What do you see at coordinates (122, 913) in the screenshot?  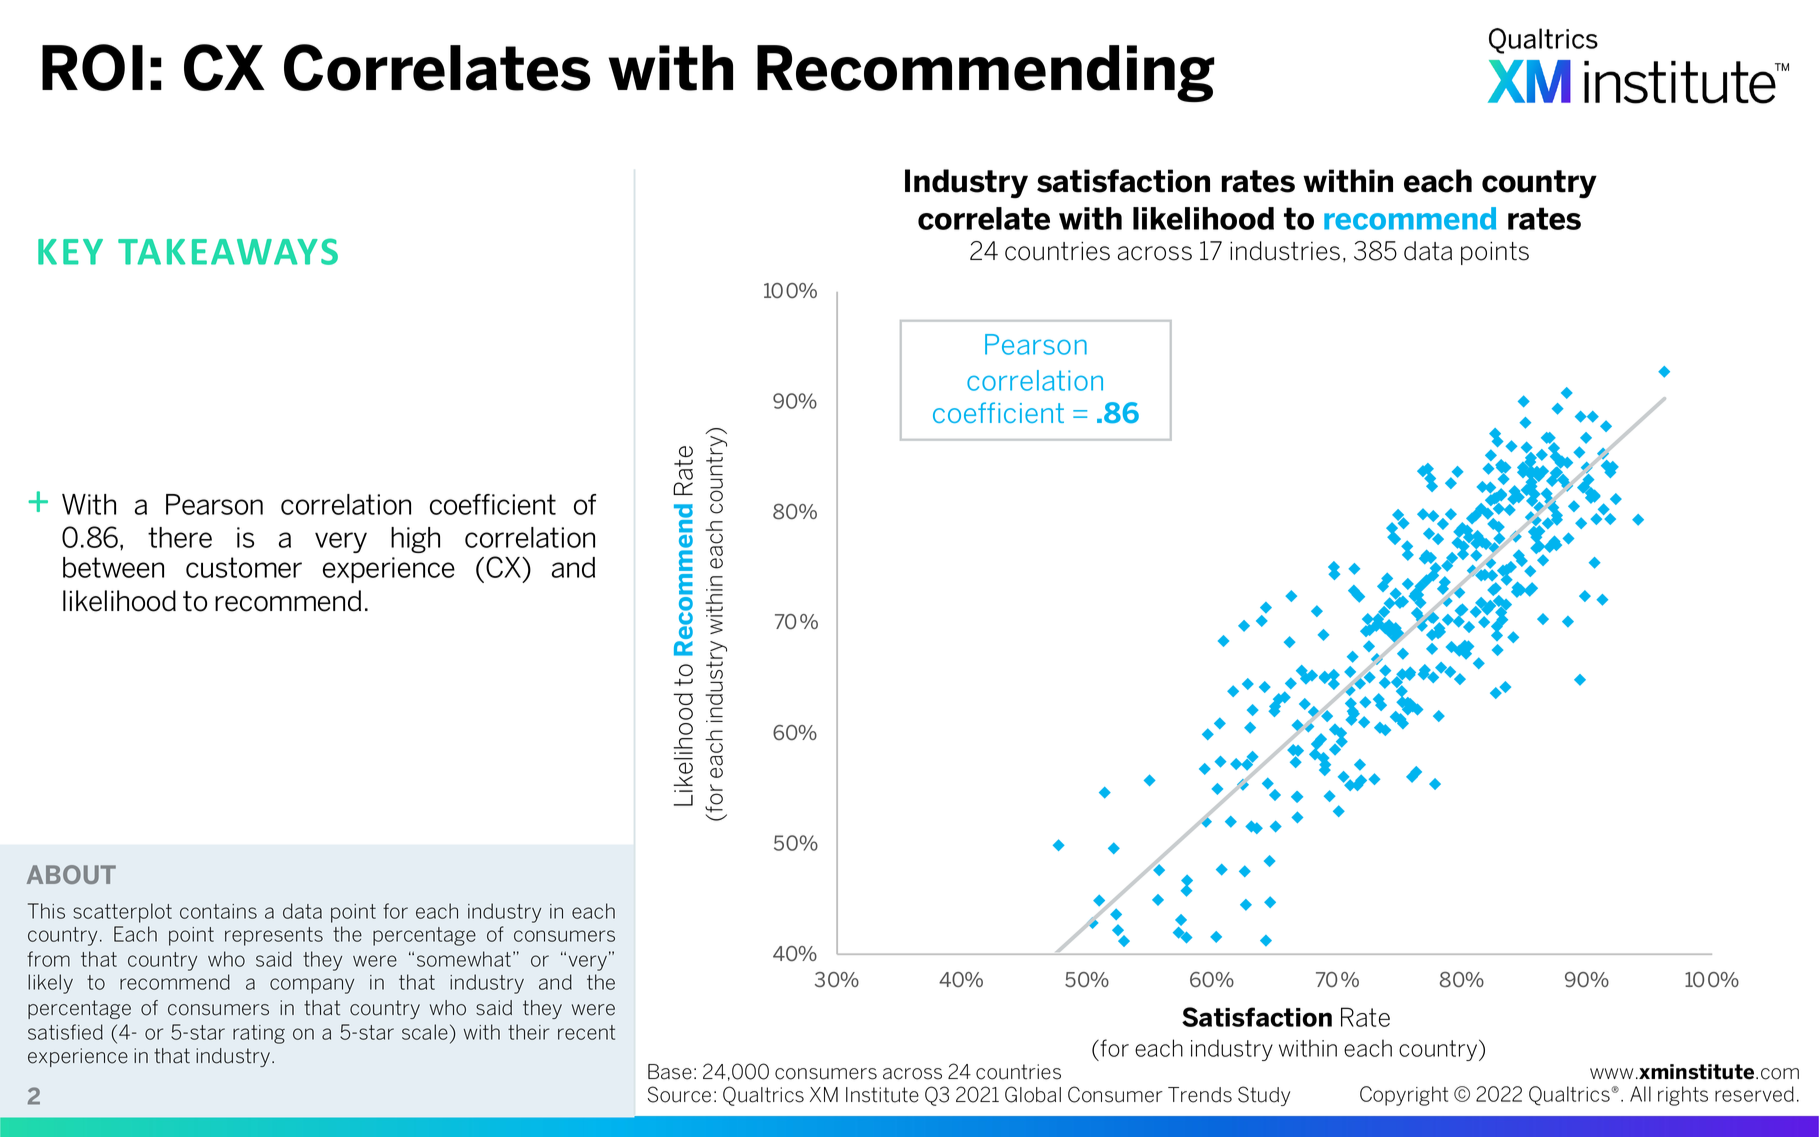 I see `scatterplot` at bounding box center [122, 913].
